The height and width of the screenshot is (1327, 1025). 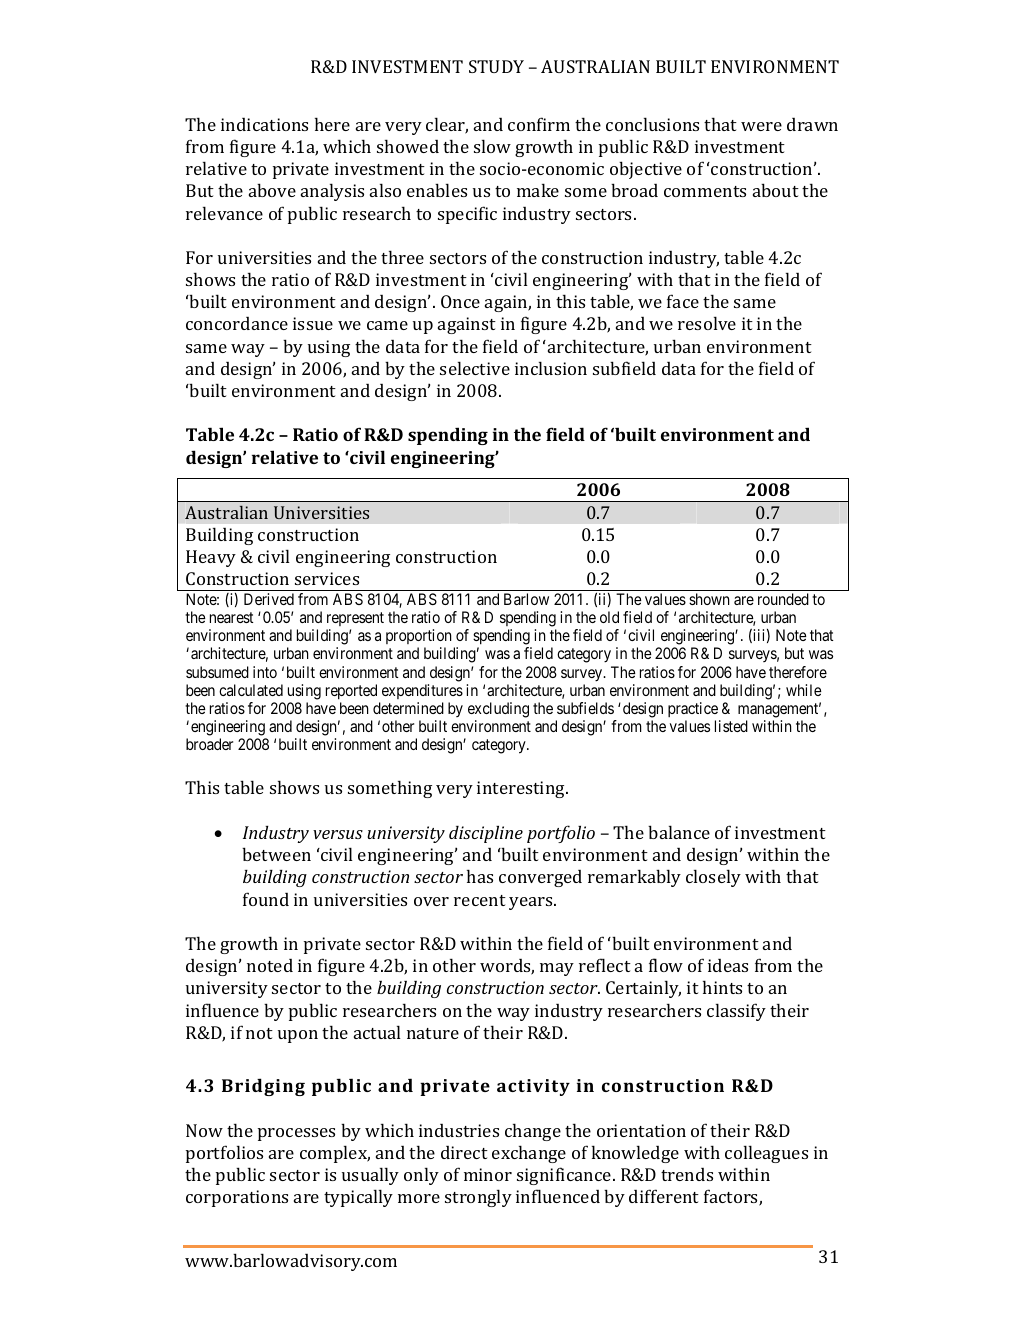 I want to click on were, so click(x=761, y=126).
